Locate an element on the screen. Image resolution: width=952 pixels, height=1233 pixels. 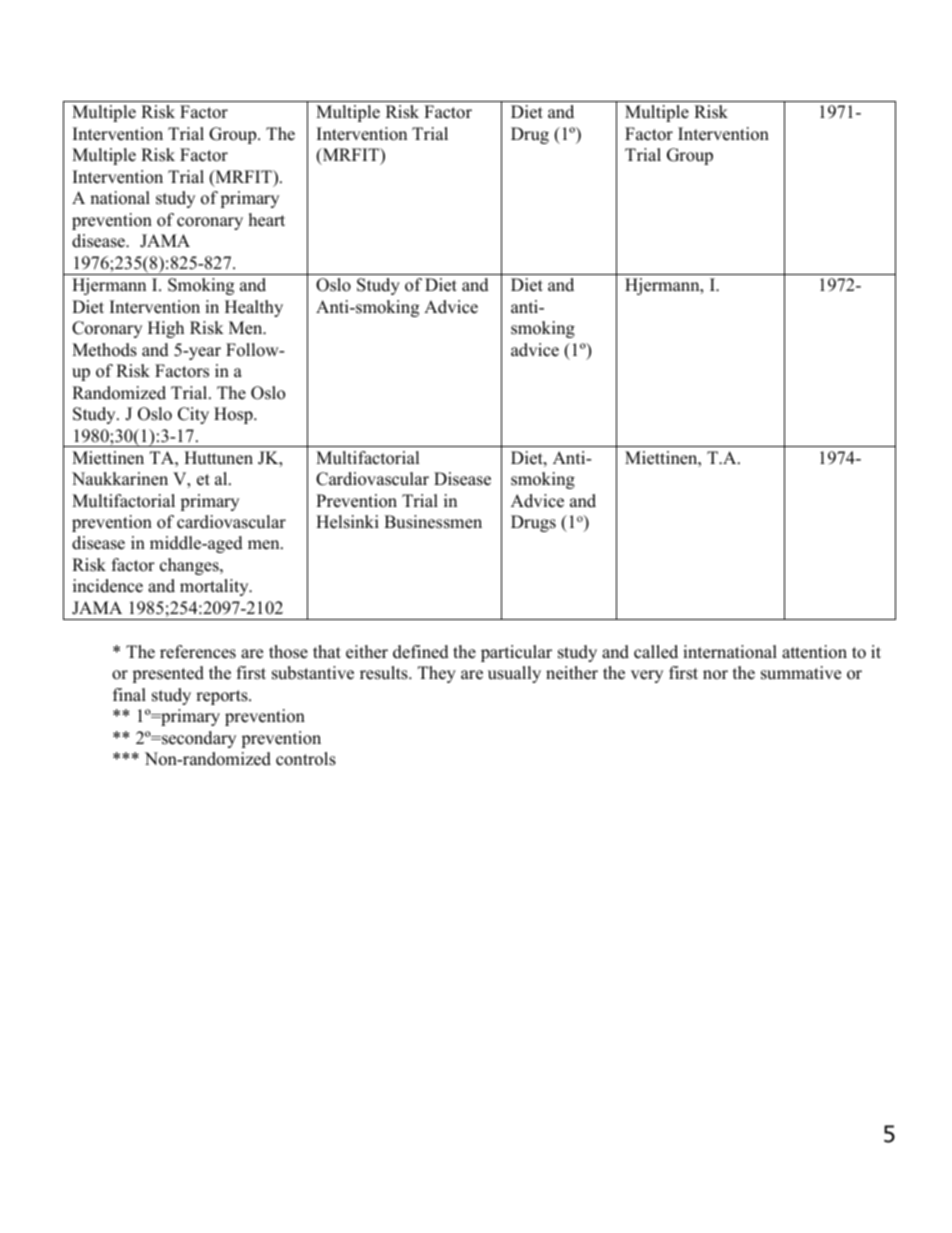
Businessmen is located at coordinates (433, 522).
